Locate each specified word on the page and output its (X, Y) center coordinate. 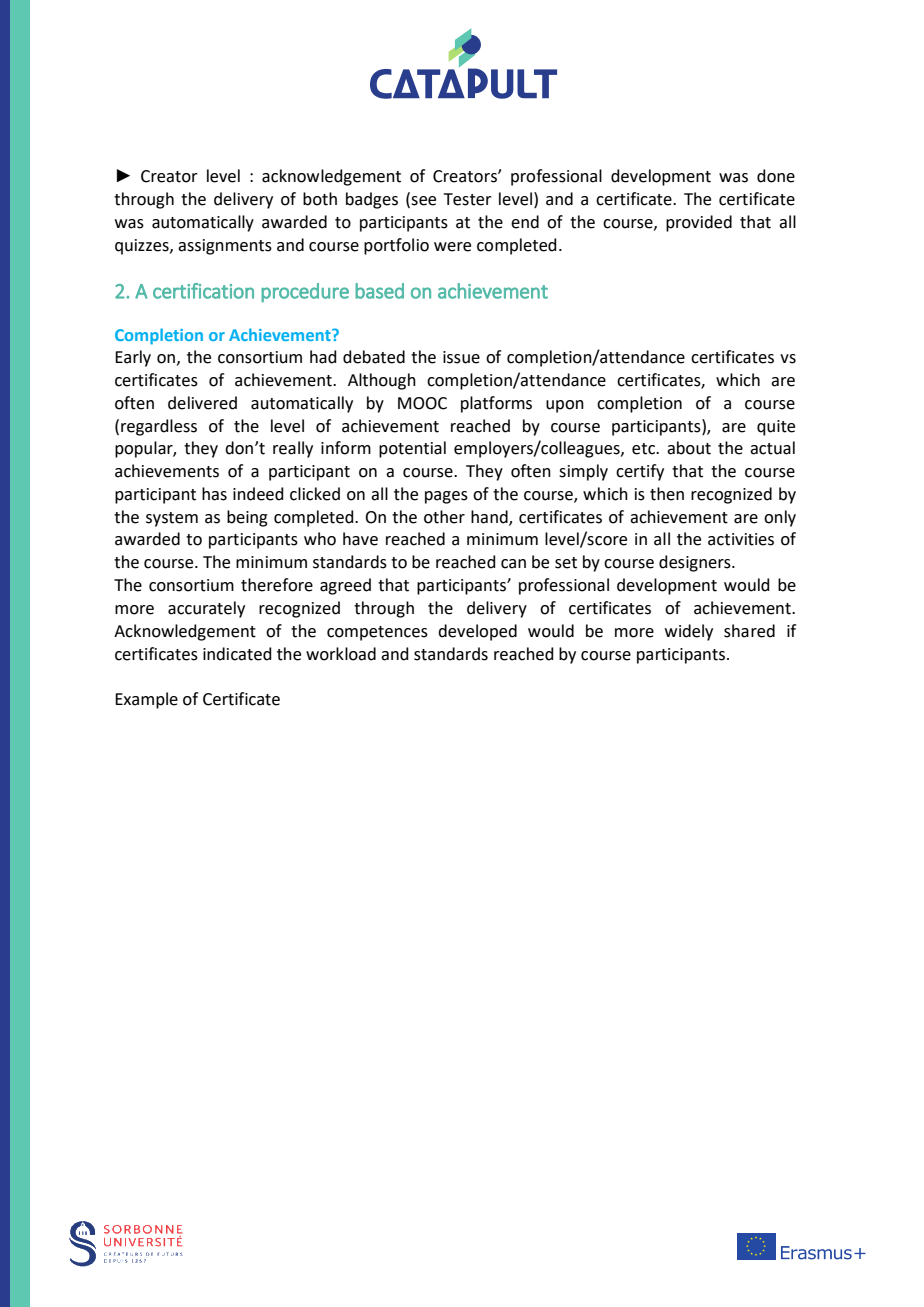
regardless (159, 427)
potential (412, 449)
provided (699, 223)
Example (146, 700)
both (320, 199)
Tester (468, 199)
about (689, 448)
